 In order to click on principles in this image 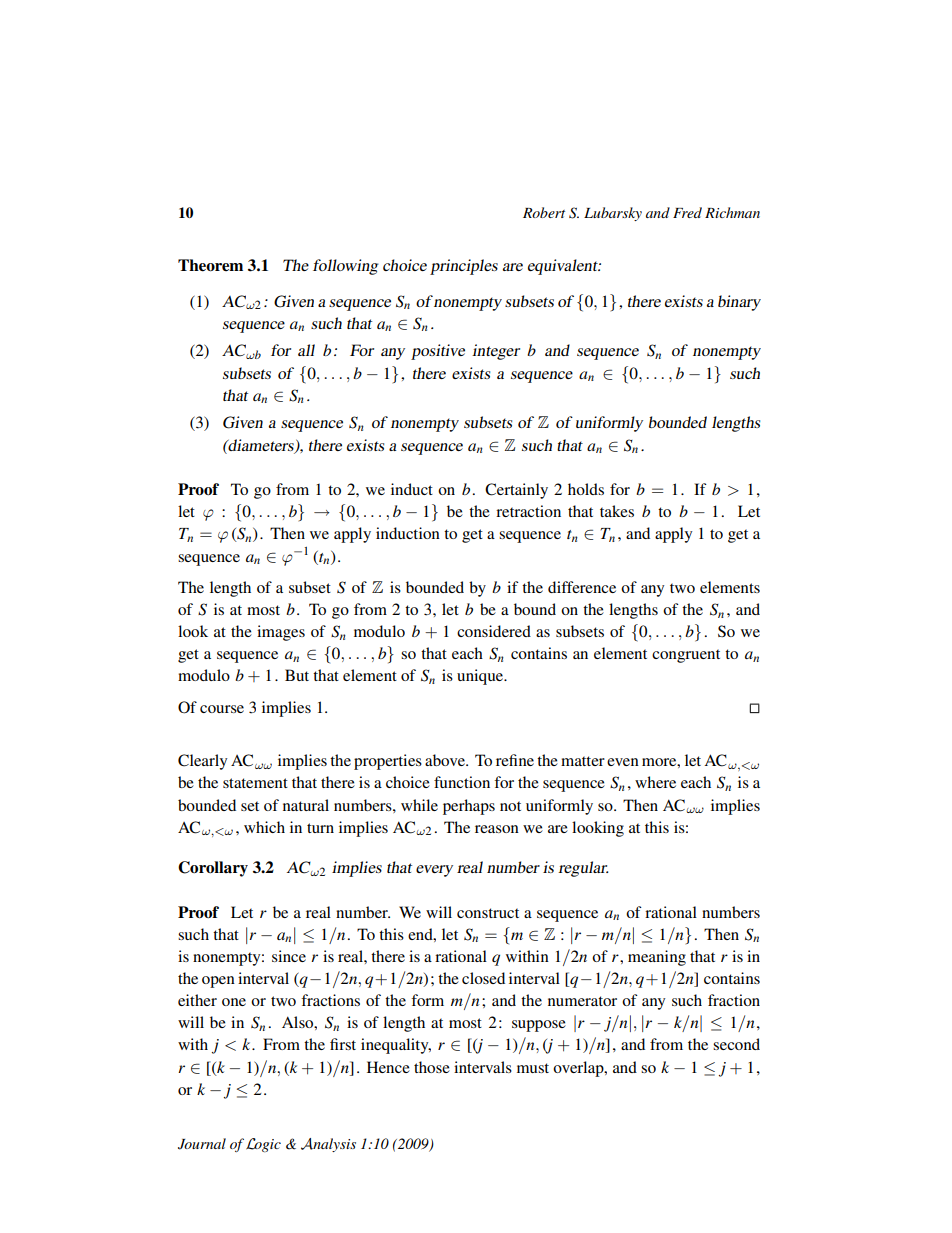, I will do `click(464, 267)`.
